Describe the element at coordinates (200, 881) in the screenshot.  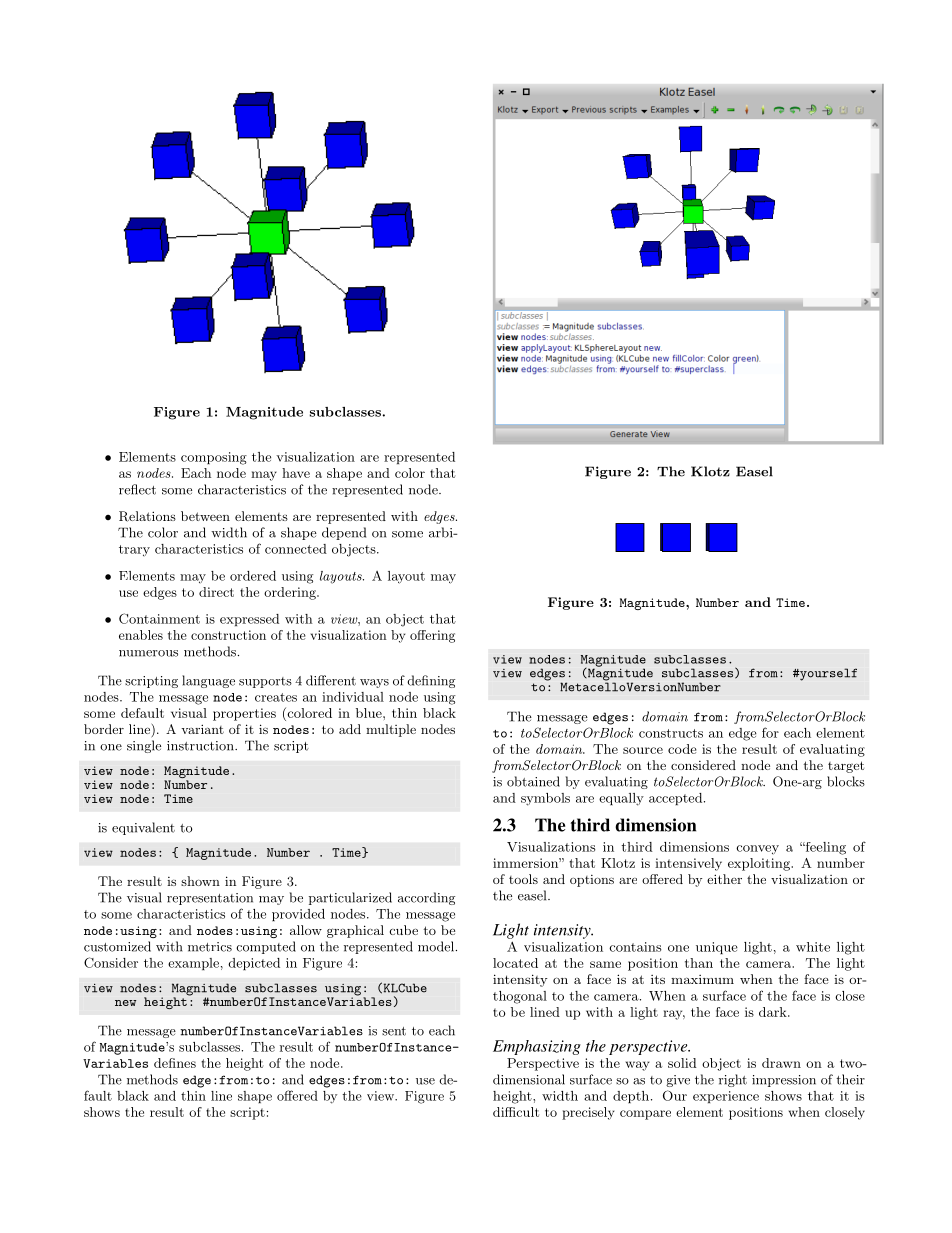
I see `shown` at that location.
